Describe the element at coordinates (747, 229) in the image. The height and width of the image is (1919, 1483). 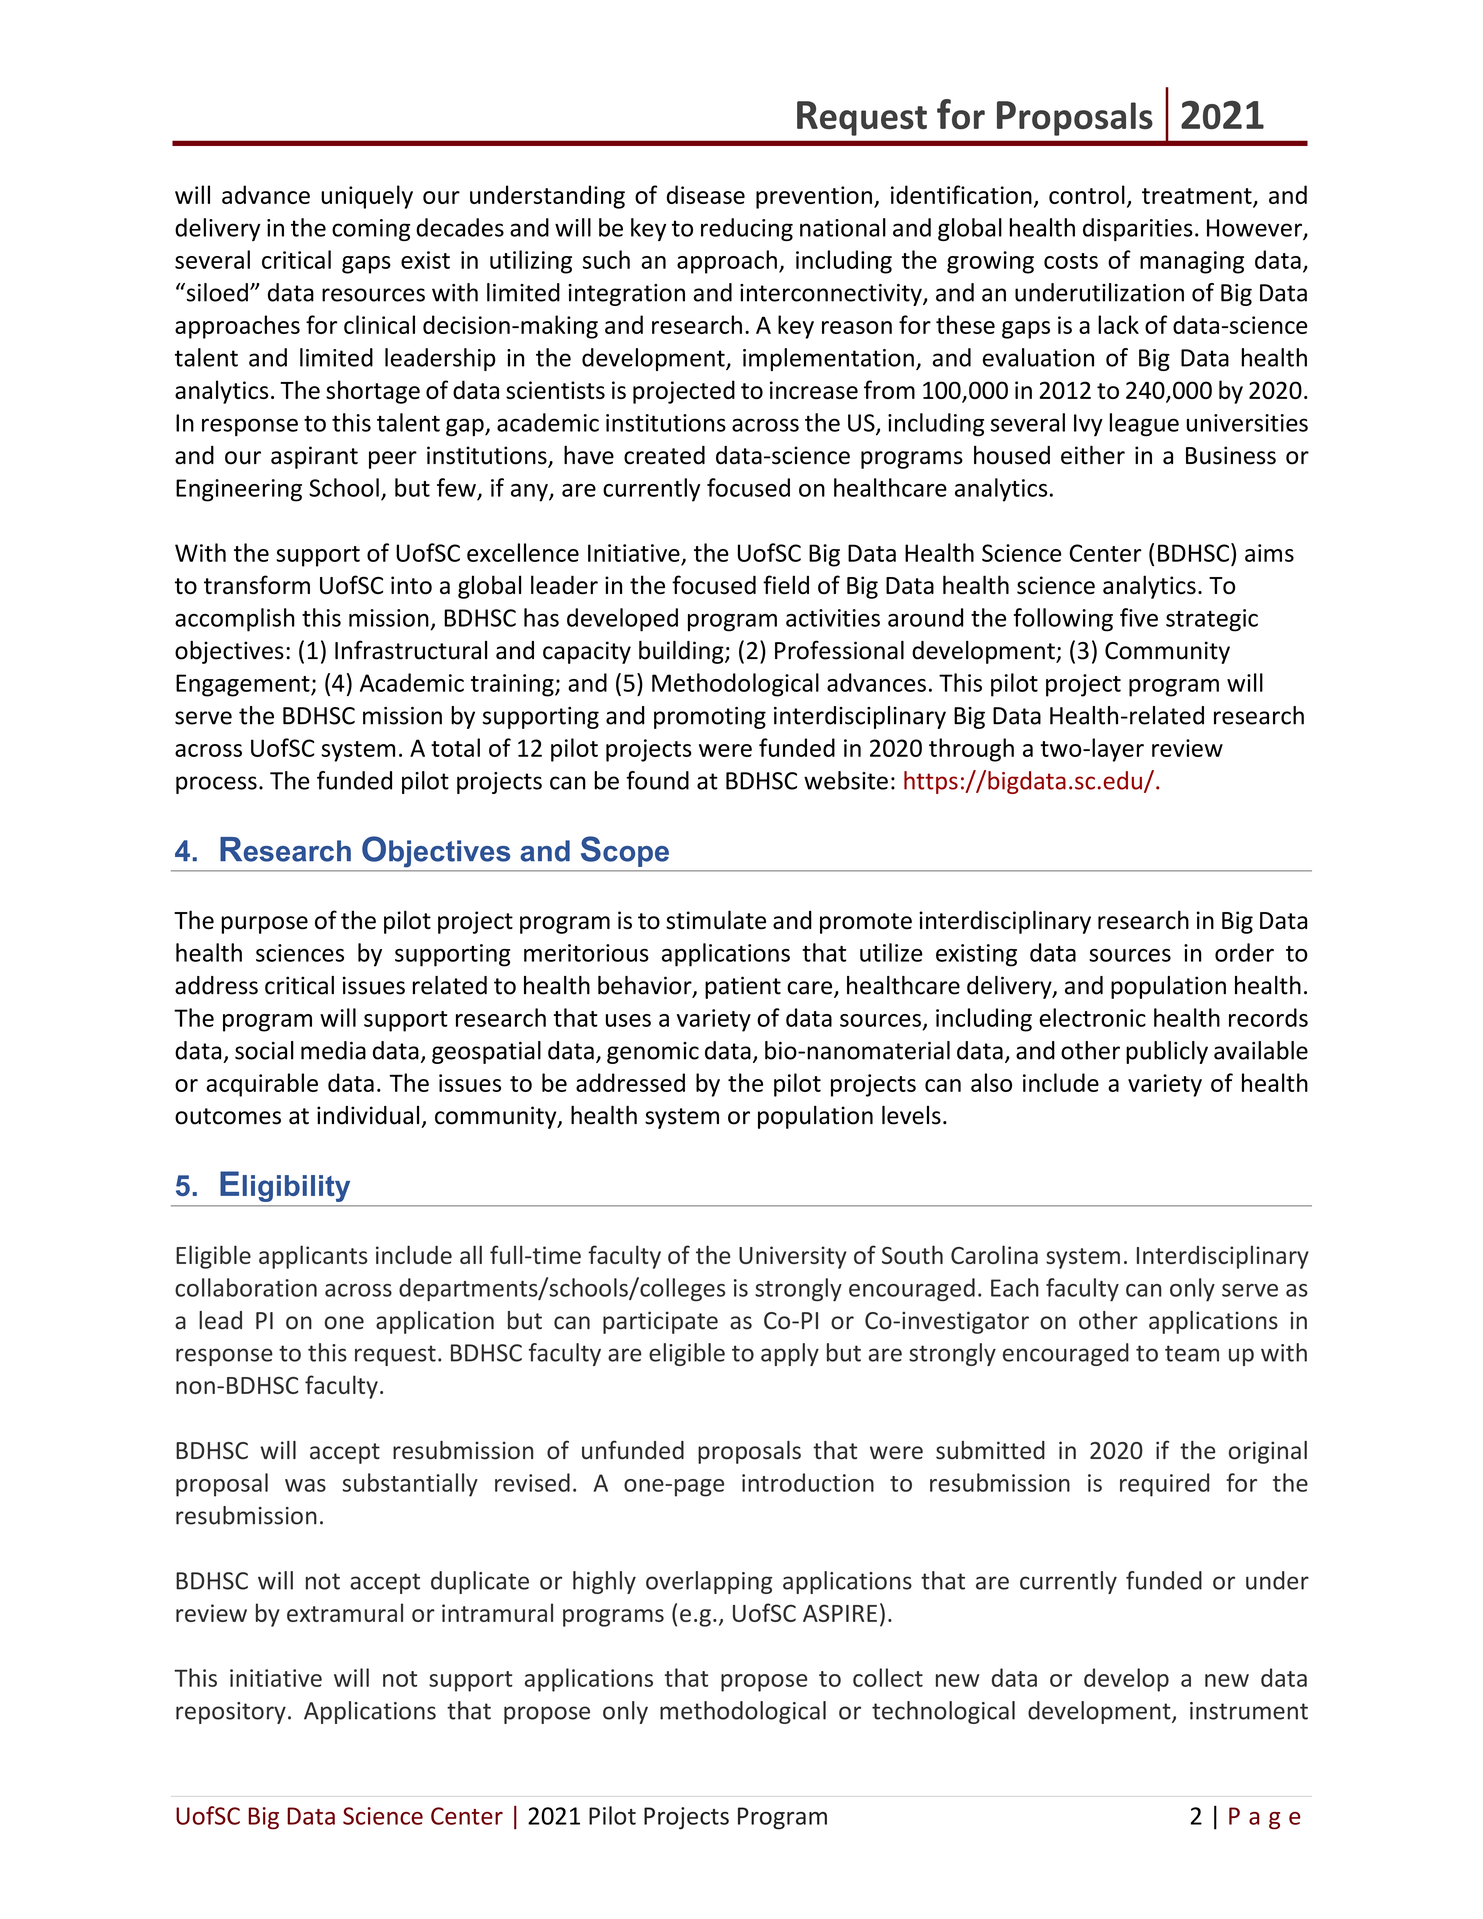
I see `reducing` at that location.
